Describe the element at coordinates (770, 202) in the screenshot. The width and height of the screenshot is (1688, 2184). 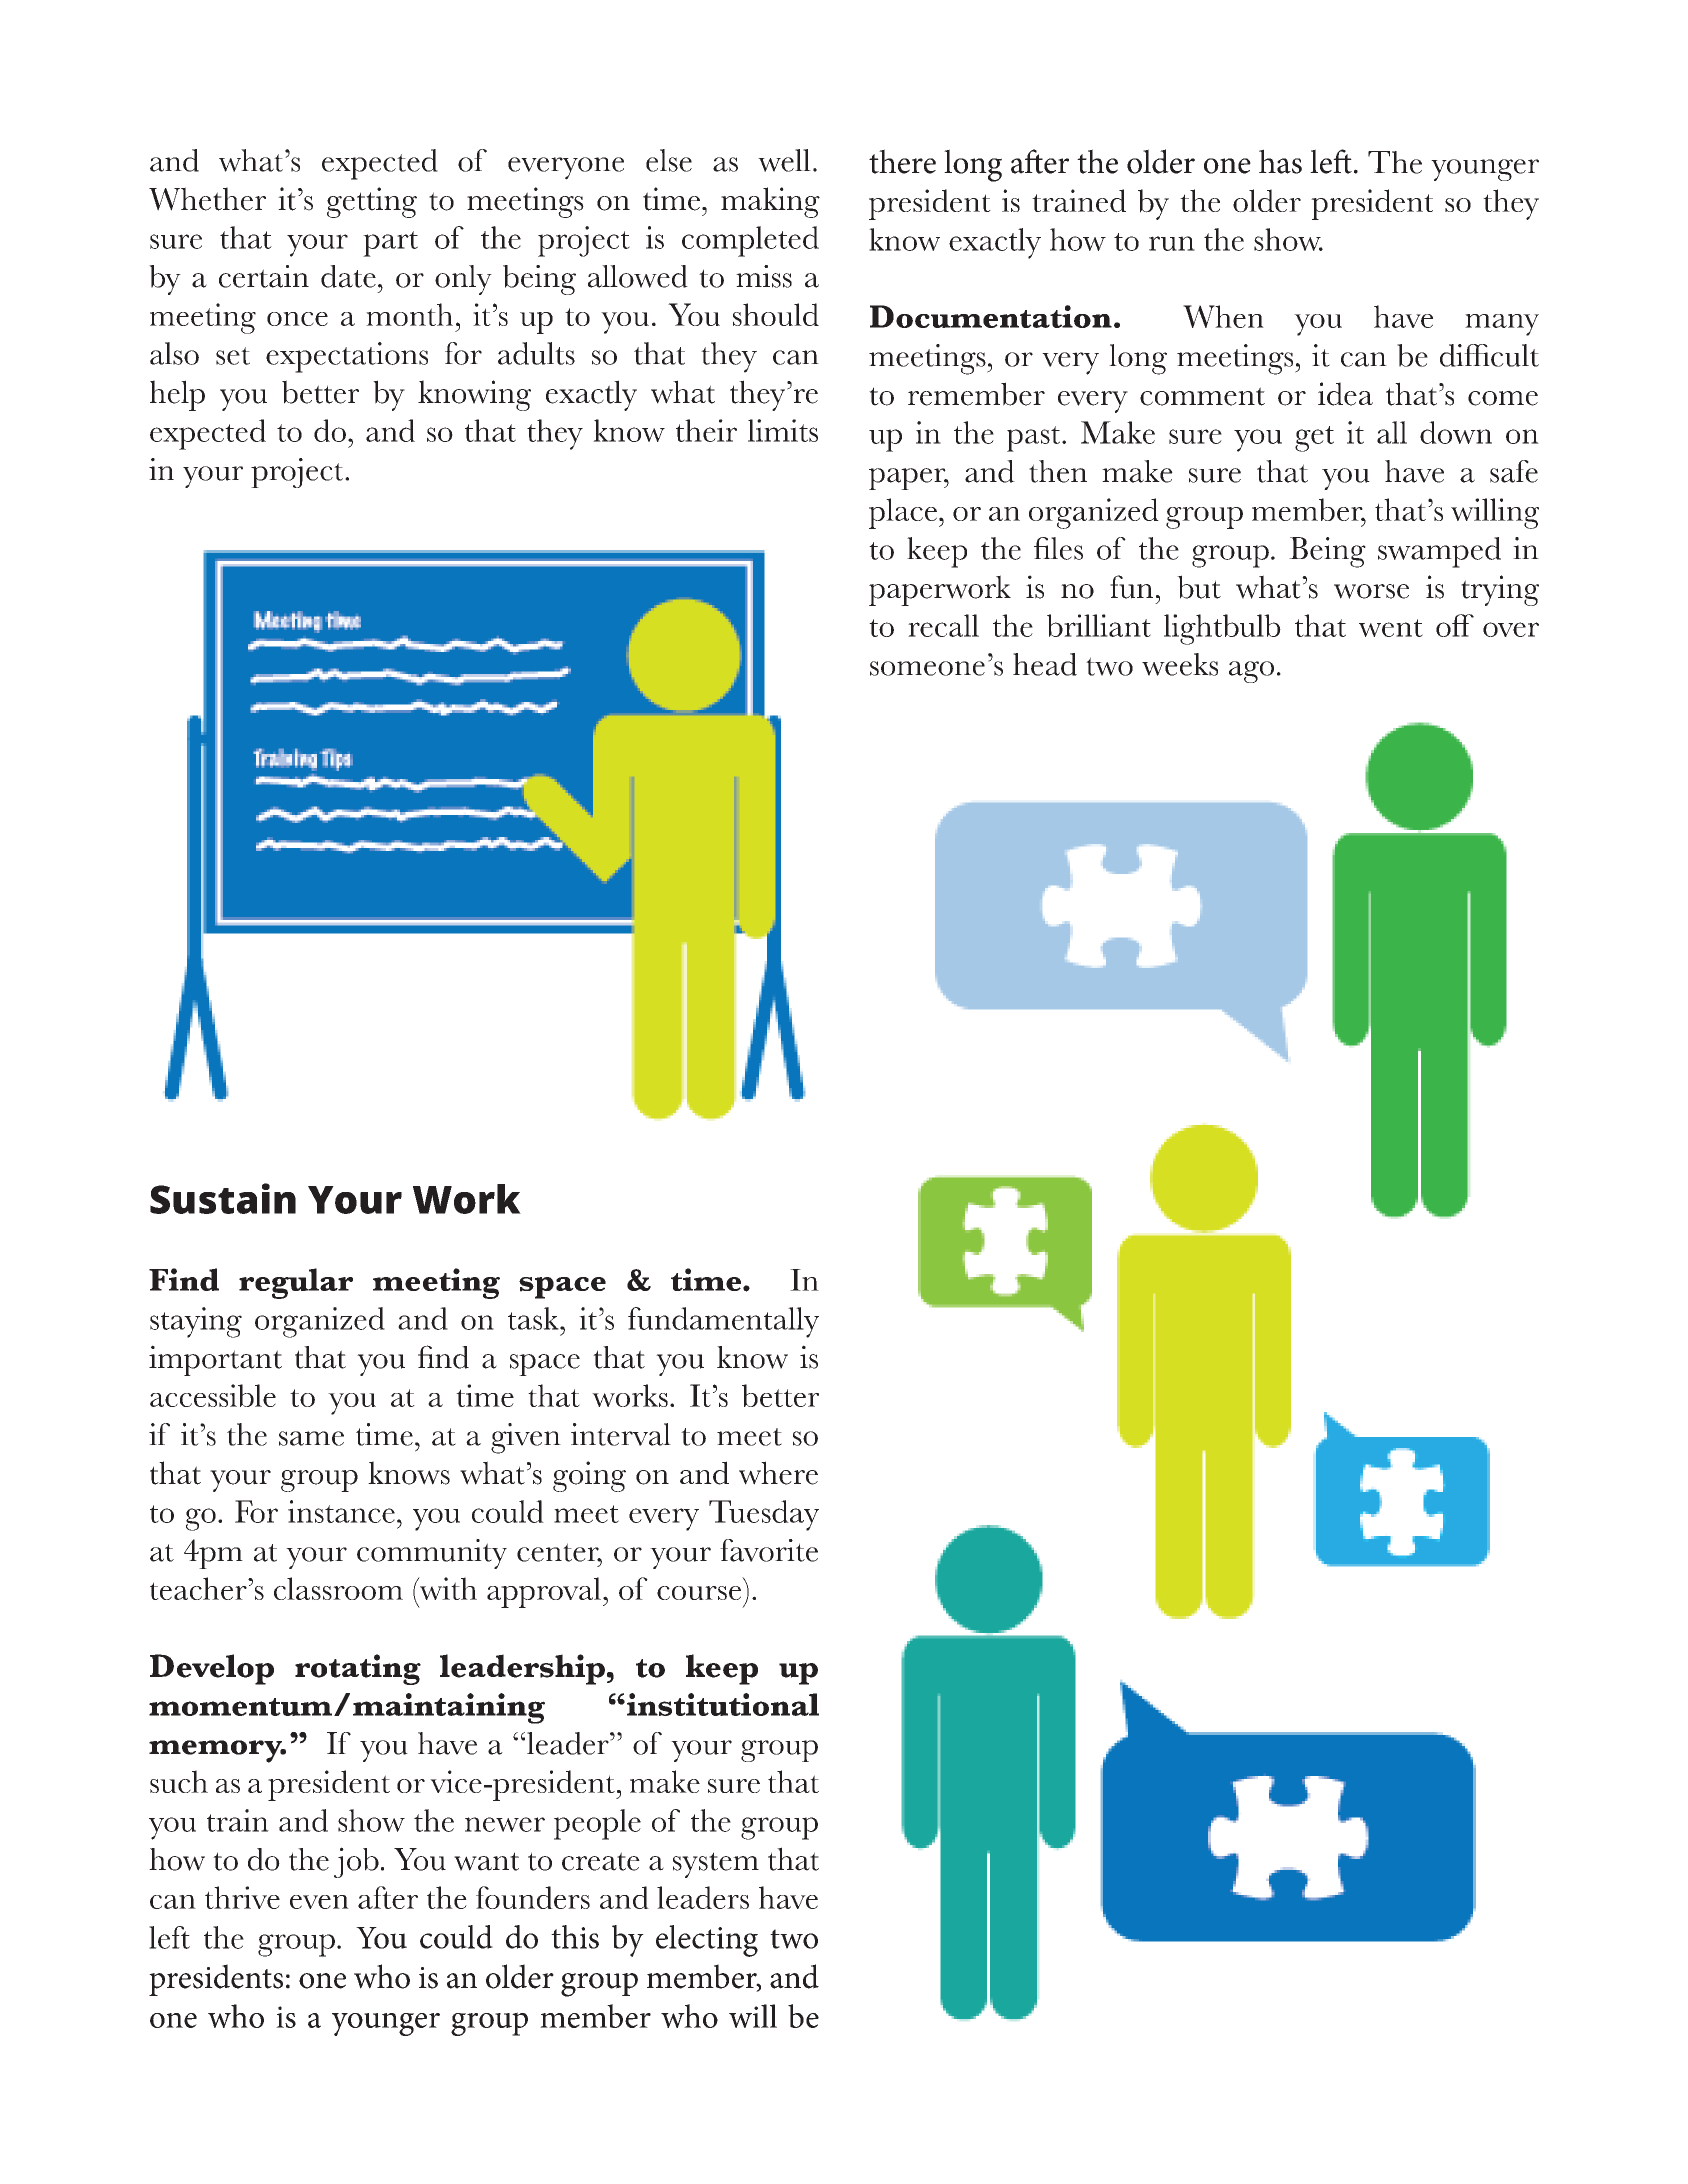
I see `making` at that location.
